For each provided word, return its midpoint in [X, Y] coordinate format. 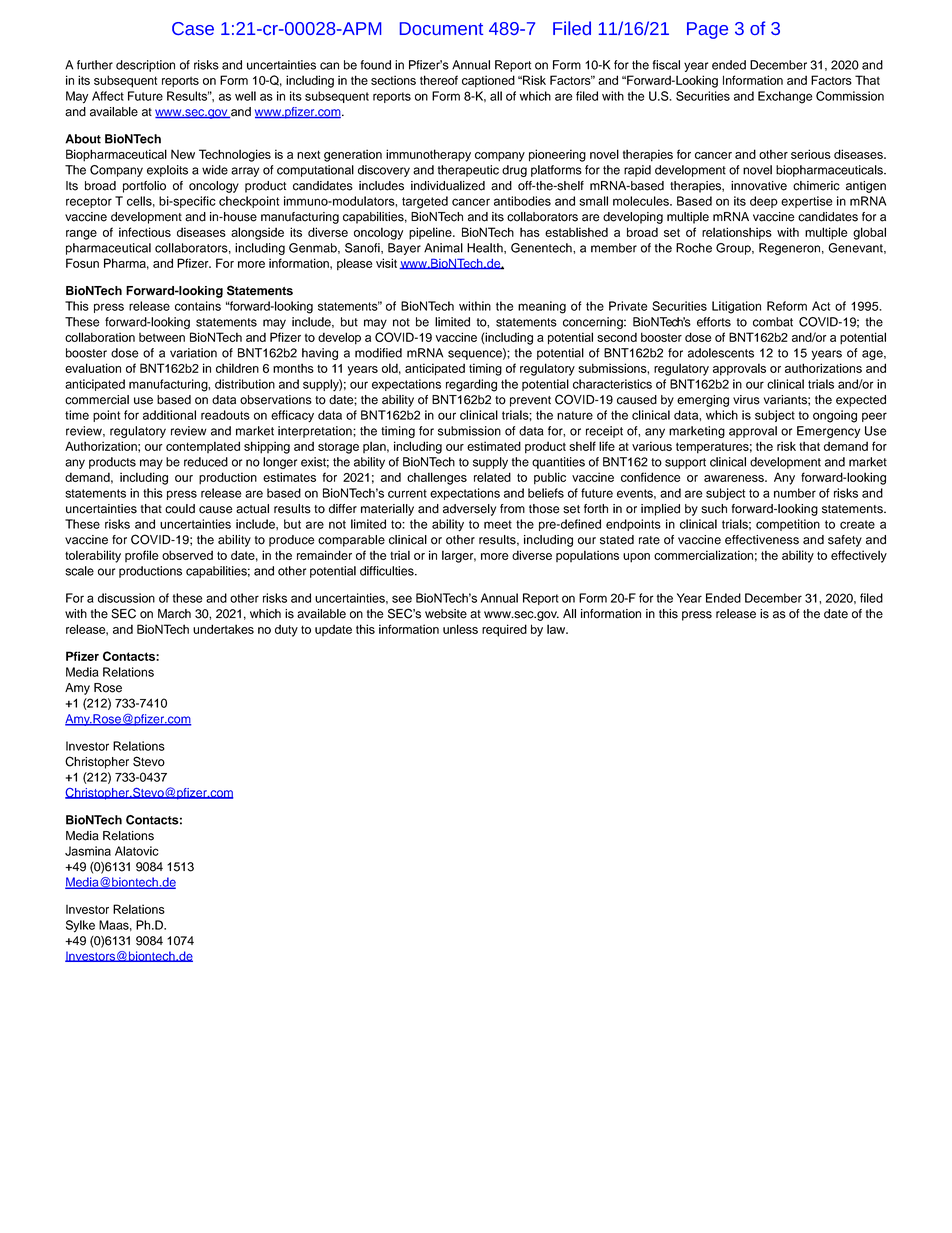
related [492, 477]
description [145, 66]
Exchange [785, 97]
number [795, 493]
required [504, 630]
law [557, 629]
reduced [206, 462]
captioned [488, 81]
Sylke [80, 926]
